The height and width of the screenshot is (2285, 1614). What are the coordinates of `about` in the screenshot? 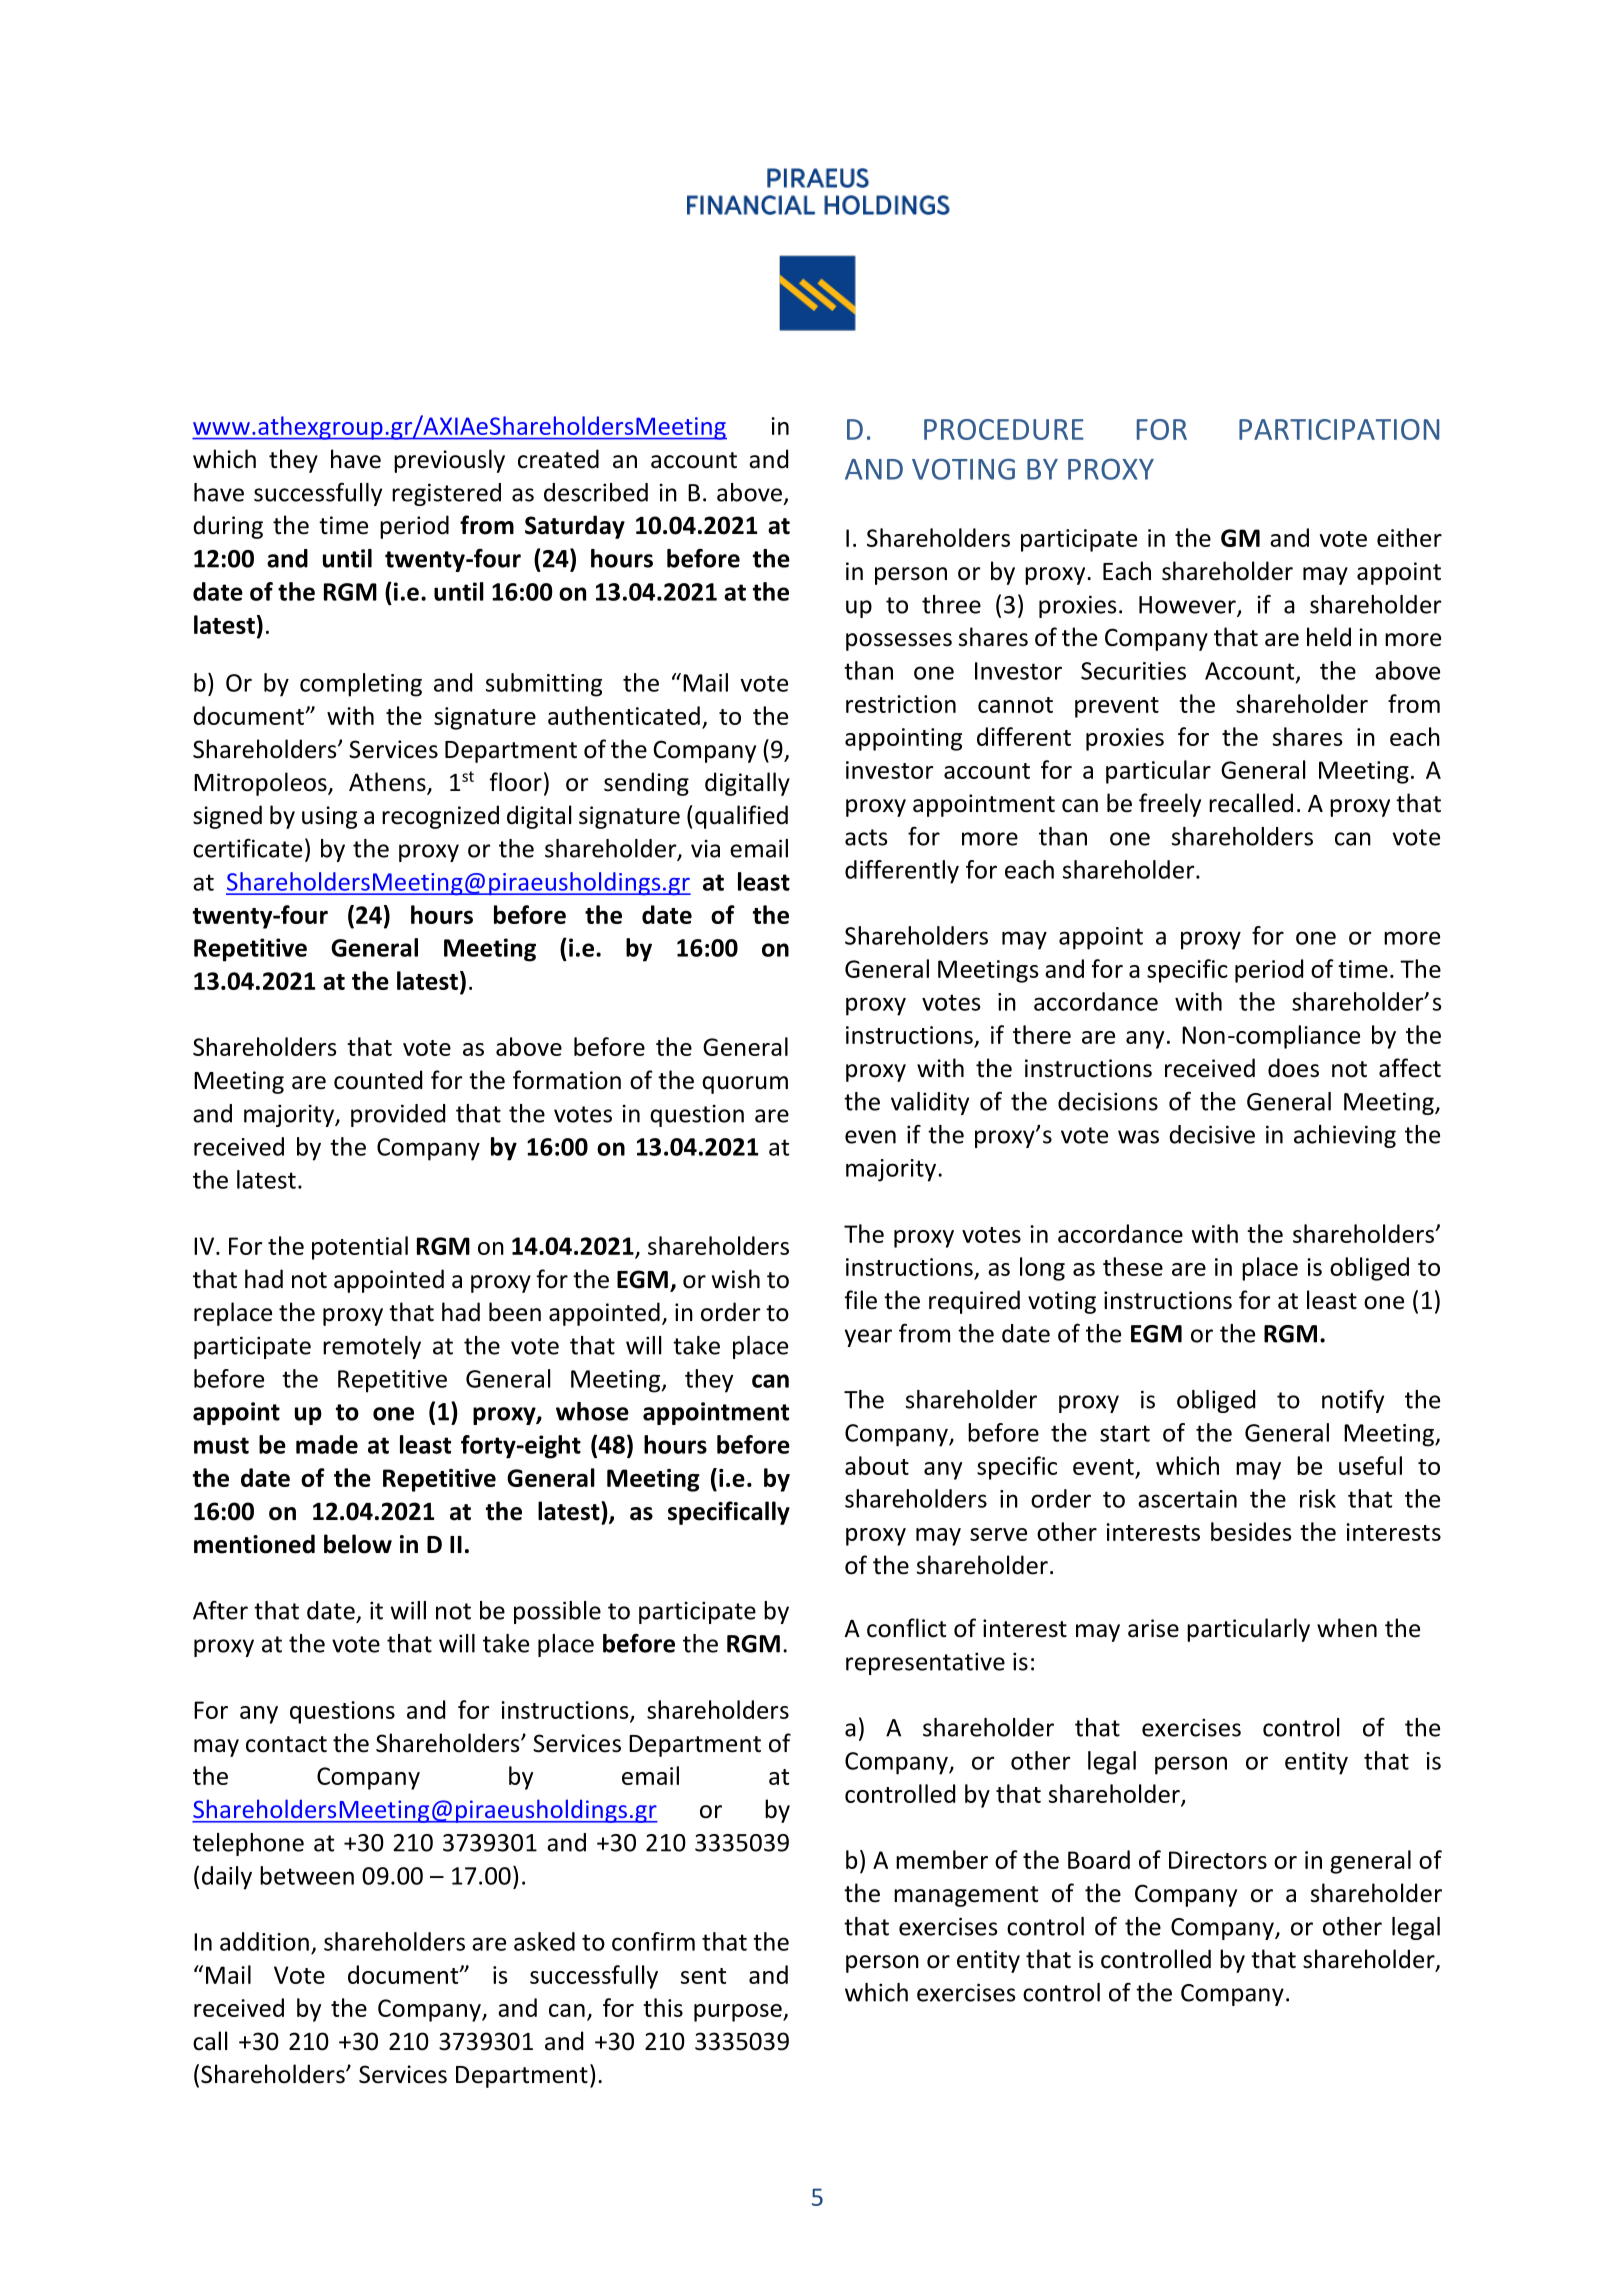 It's located at (877, 1465).
